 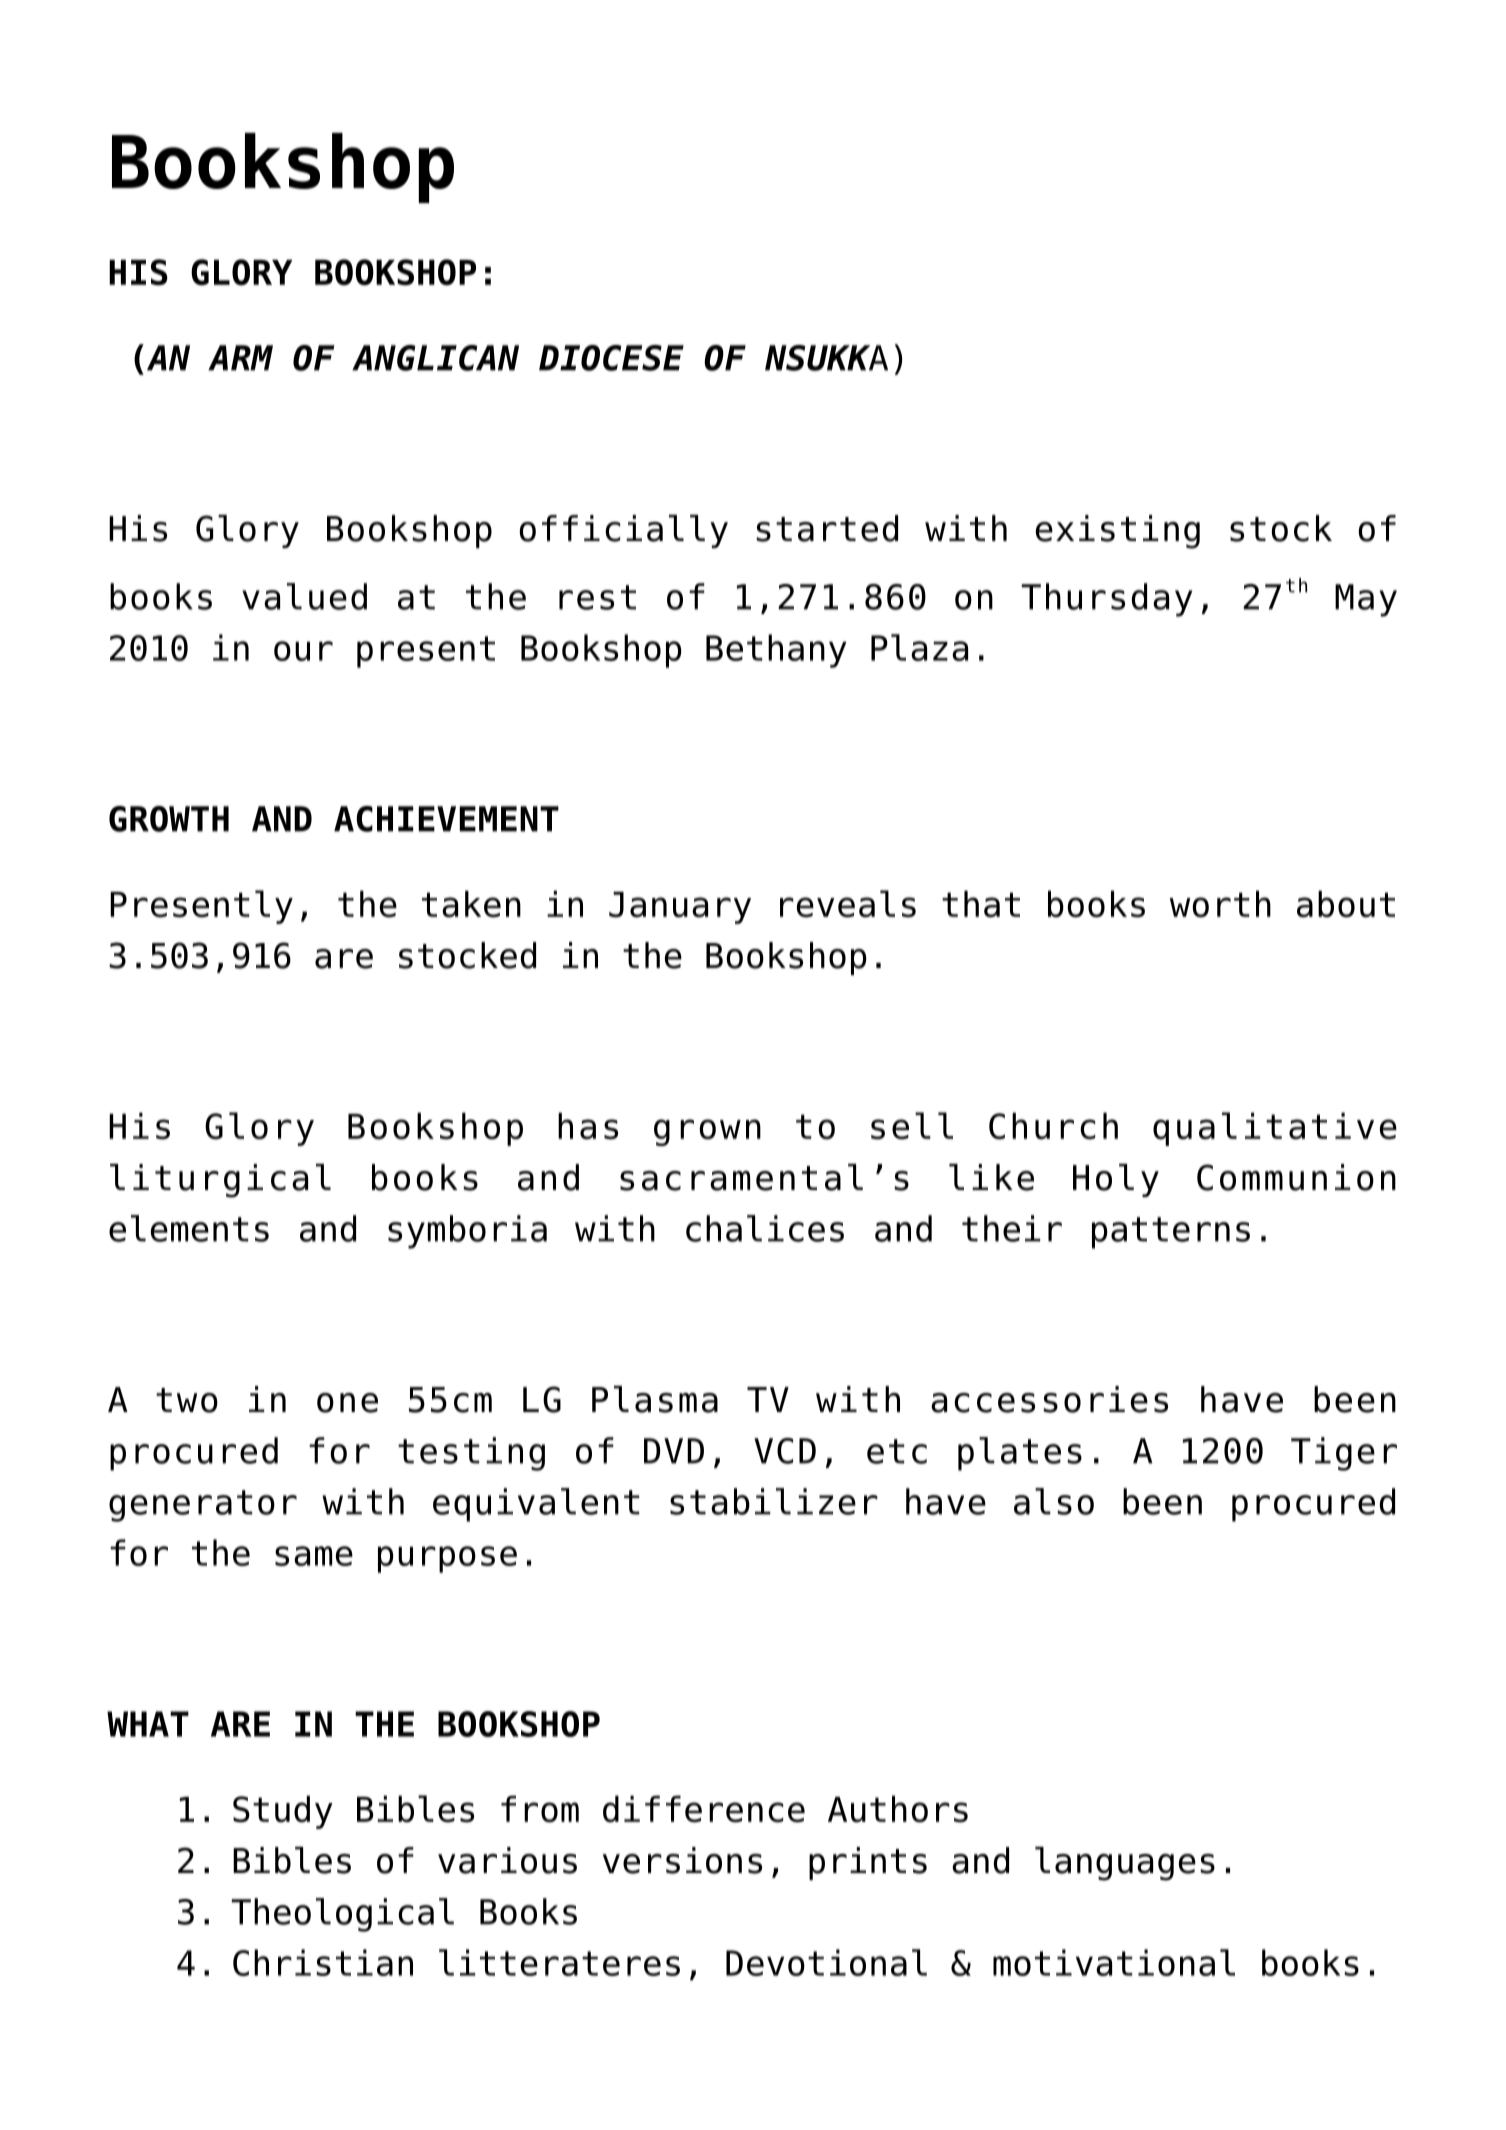 What do you see at coordinates (1054, 1501) in the screenshot?
I see `also` at bounding box center [1054, 1501].
